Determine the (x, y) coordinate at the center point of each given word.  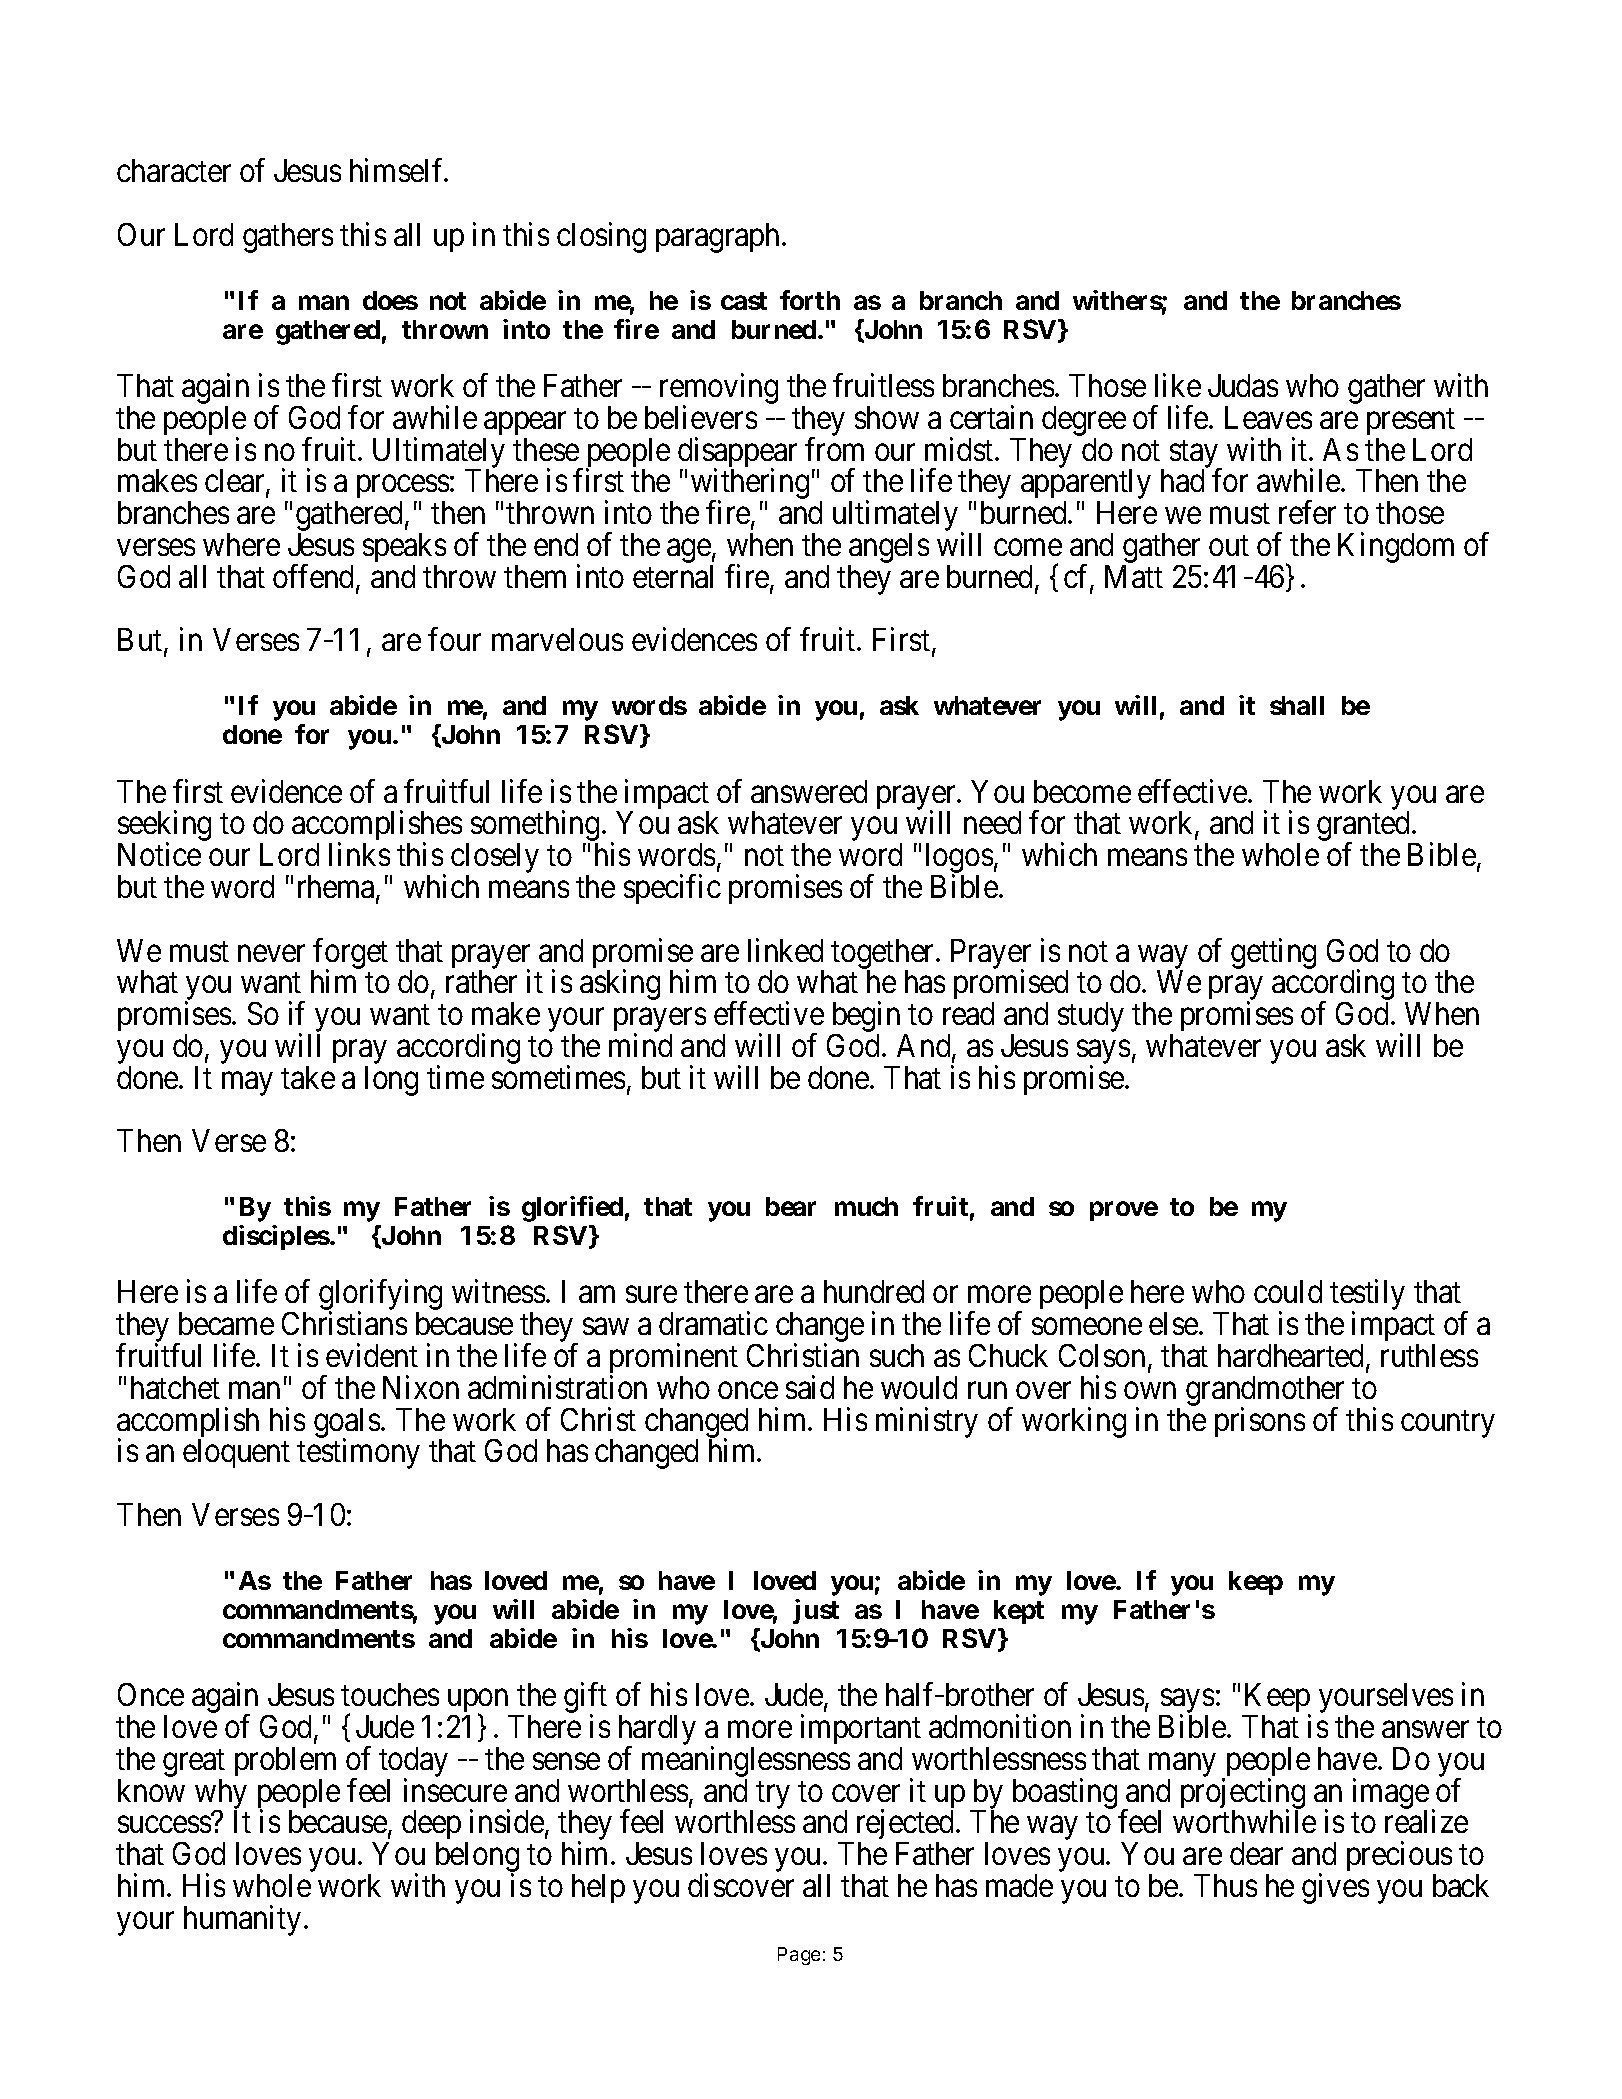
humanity (242, 1920)
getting (1273, 953)
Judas (1243, 385)
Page (799, 1956)
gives (1335, 1888)
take (308, 1077)
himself (398, 170)
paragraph (719, 238)
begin (866, 1018)
